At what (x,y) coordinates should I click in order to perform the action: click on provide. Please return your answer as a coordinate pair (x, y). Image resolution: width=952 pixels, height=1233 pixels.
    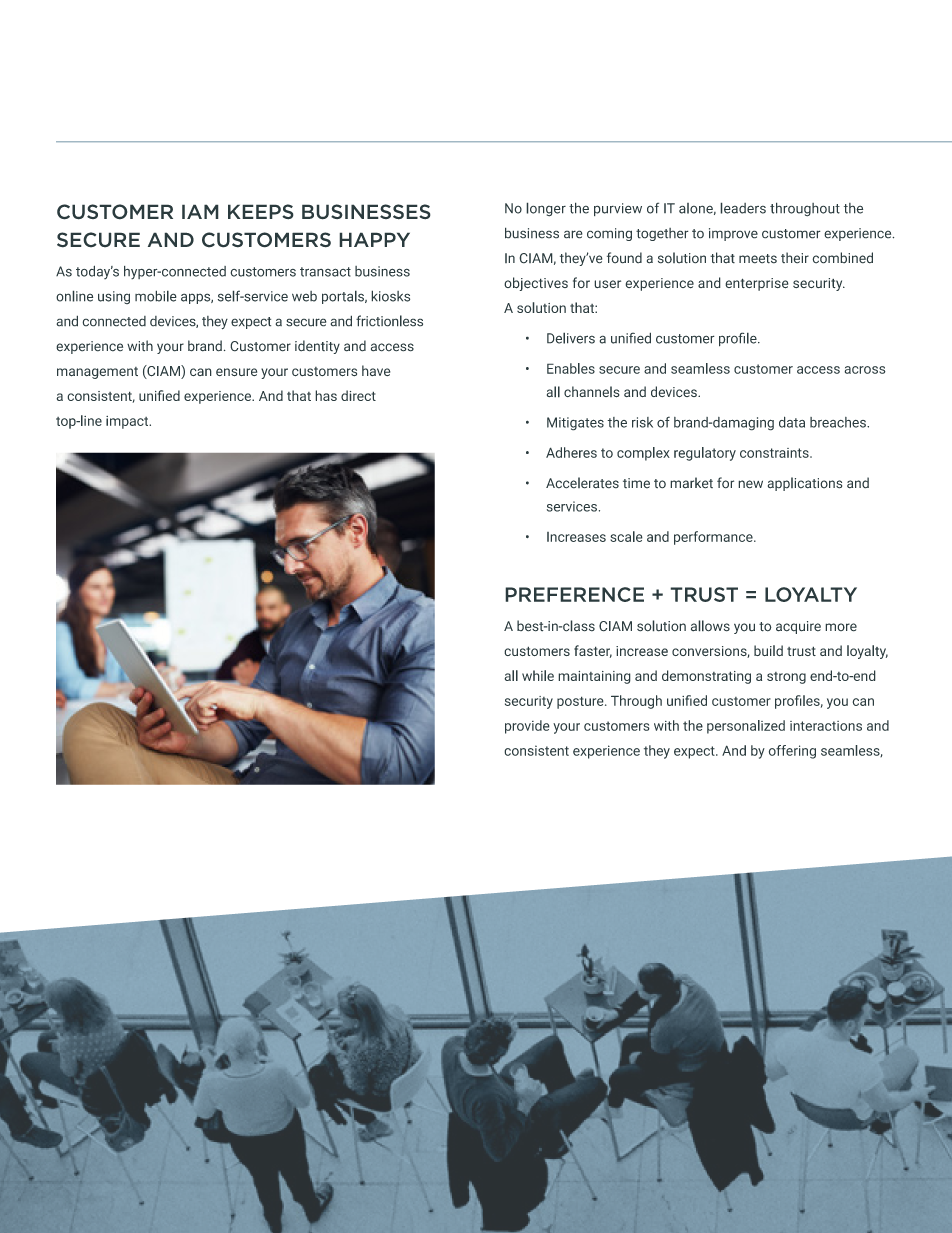
    Looking at the image, I should click on (527, 727).
